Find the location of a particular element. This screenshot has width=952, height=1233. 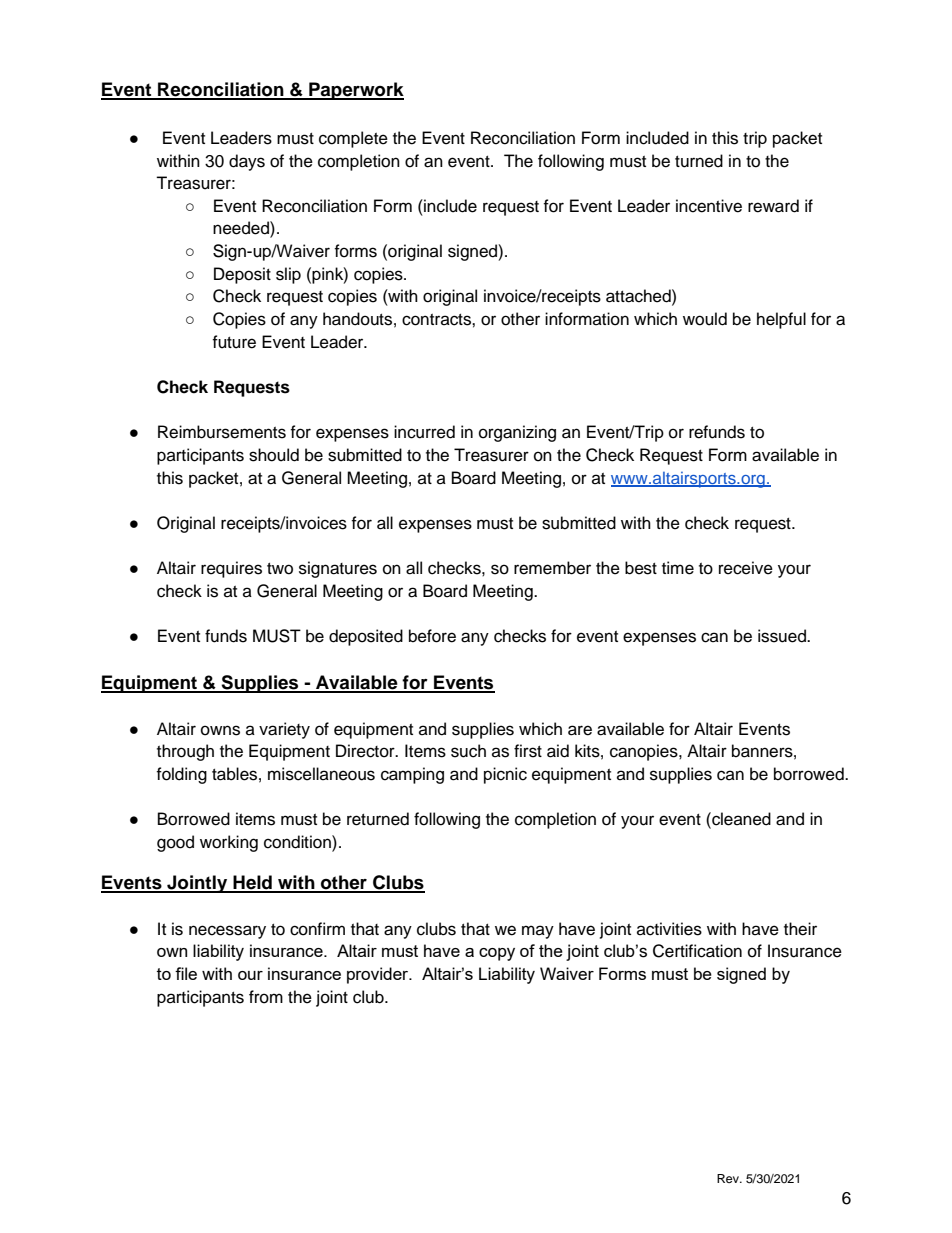

picnic is located at coordinates (505, 775).
